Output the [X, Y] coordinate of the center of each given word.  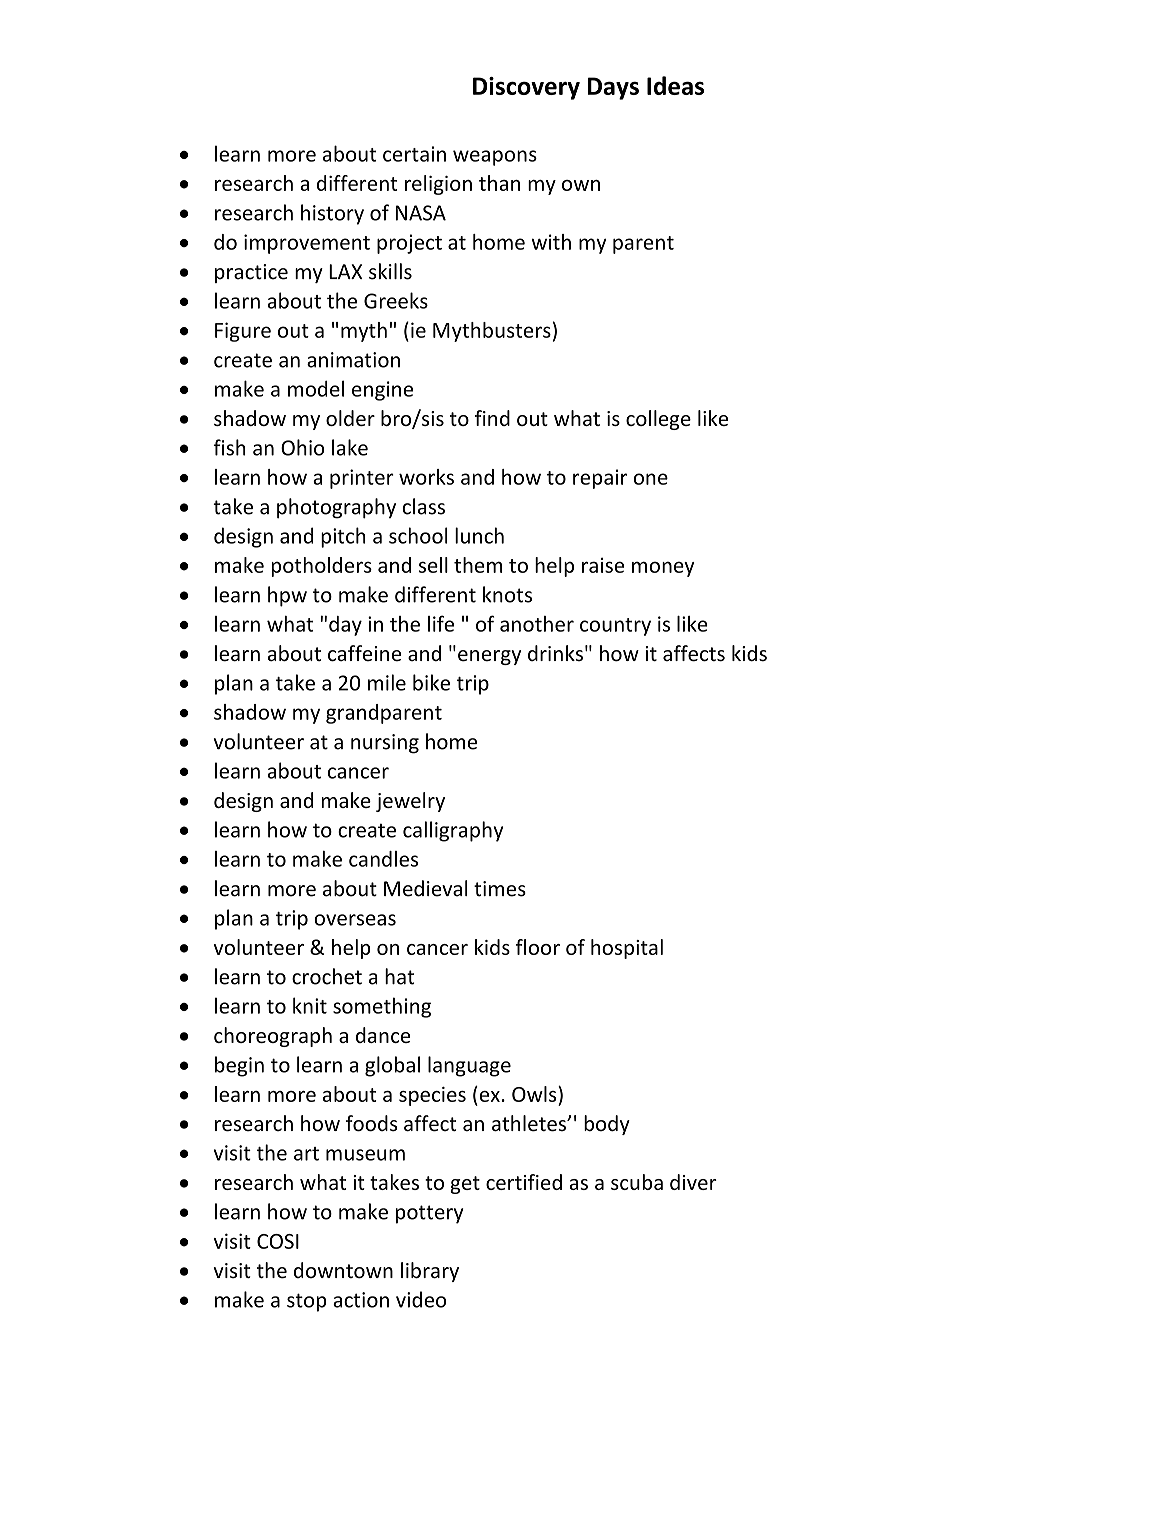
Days [613, 88]
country [615, 627]
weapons [495, 158]
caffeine [364, 653]
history [332, 214]
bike [431, 682]
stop [307, 1302]
